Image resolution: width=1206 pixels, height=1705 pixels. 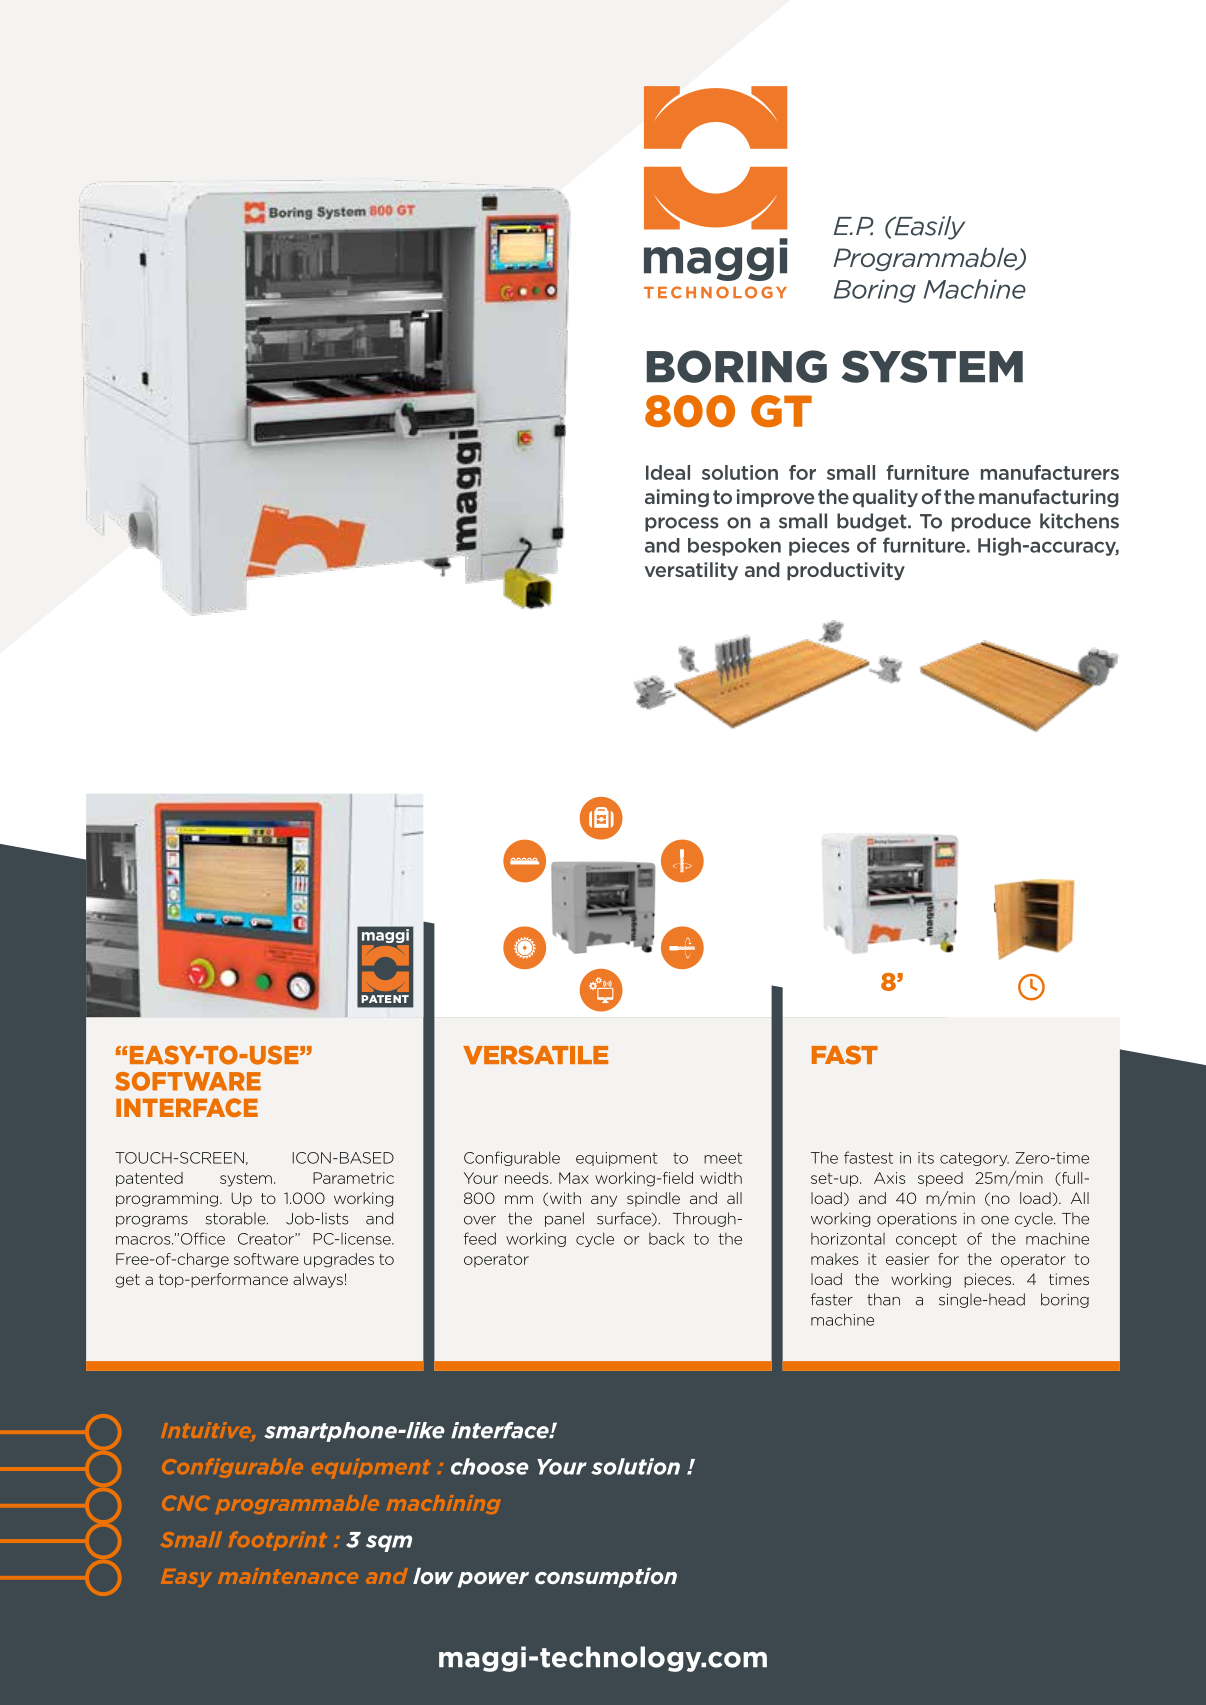 I want to click on manufacturers, so click(x=1050, y=472).
